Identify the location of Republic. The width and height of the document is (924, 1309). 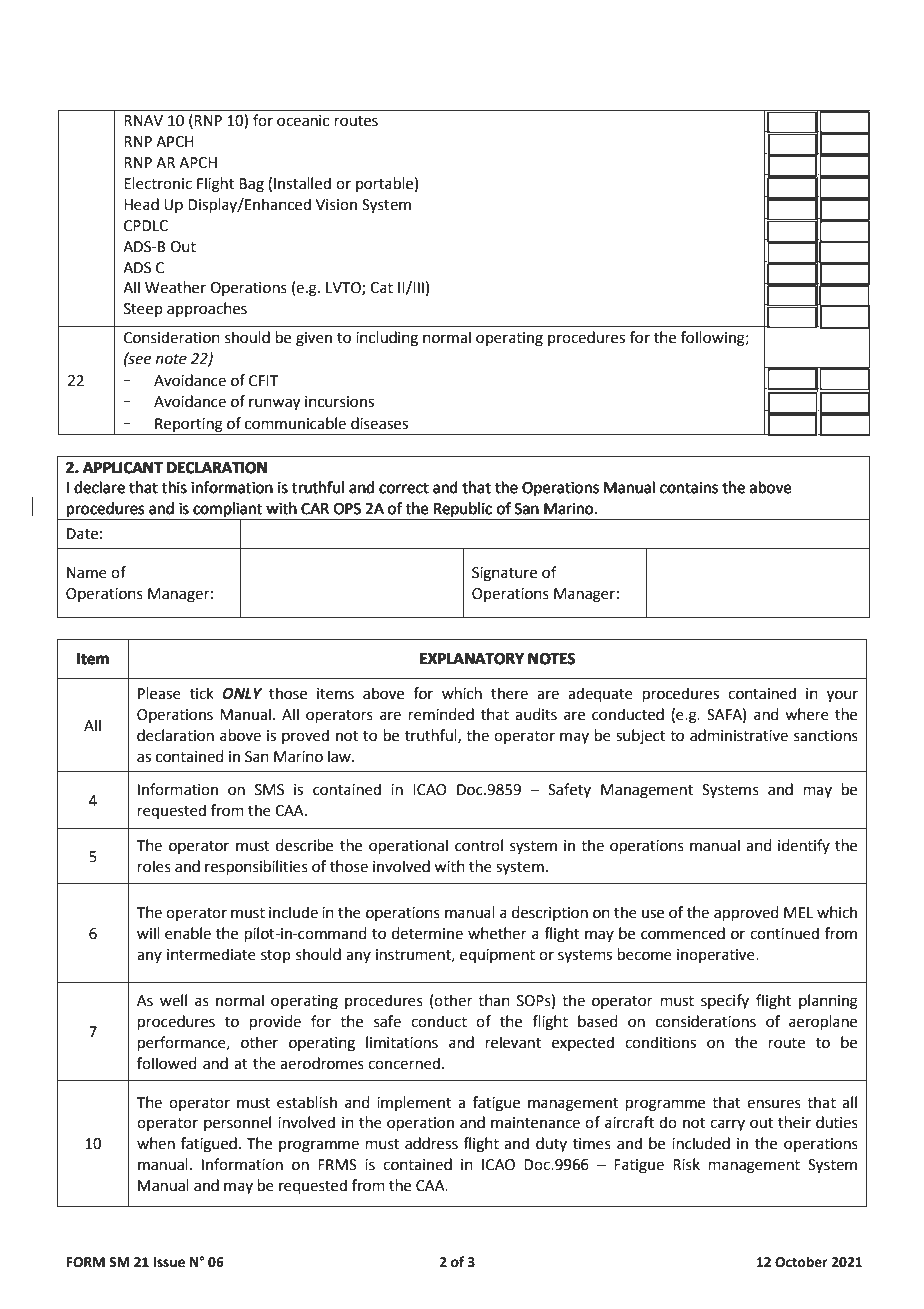
(463, 511).
